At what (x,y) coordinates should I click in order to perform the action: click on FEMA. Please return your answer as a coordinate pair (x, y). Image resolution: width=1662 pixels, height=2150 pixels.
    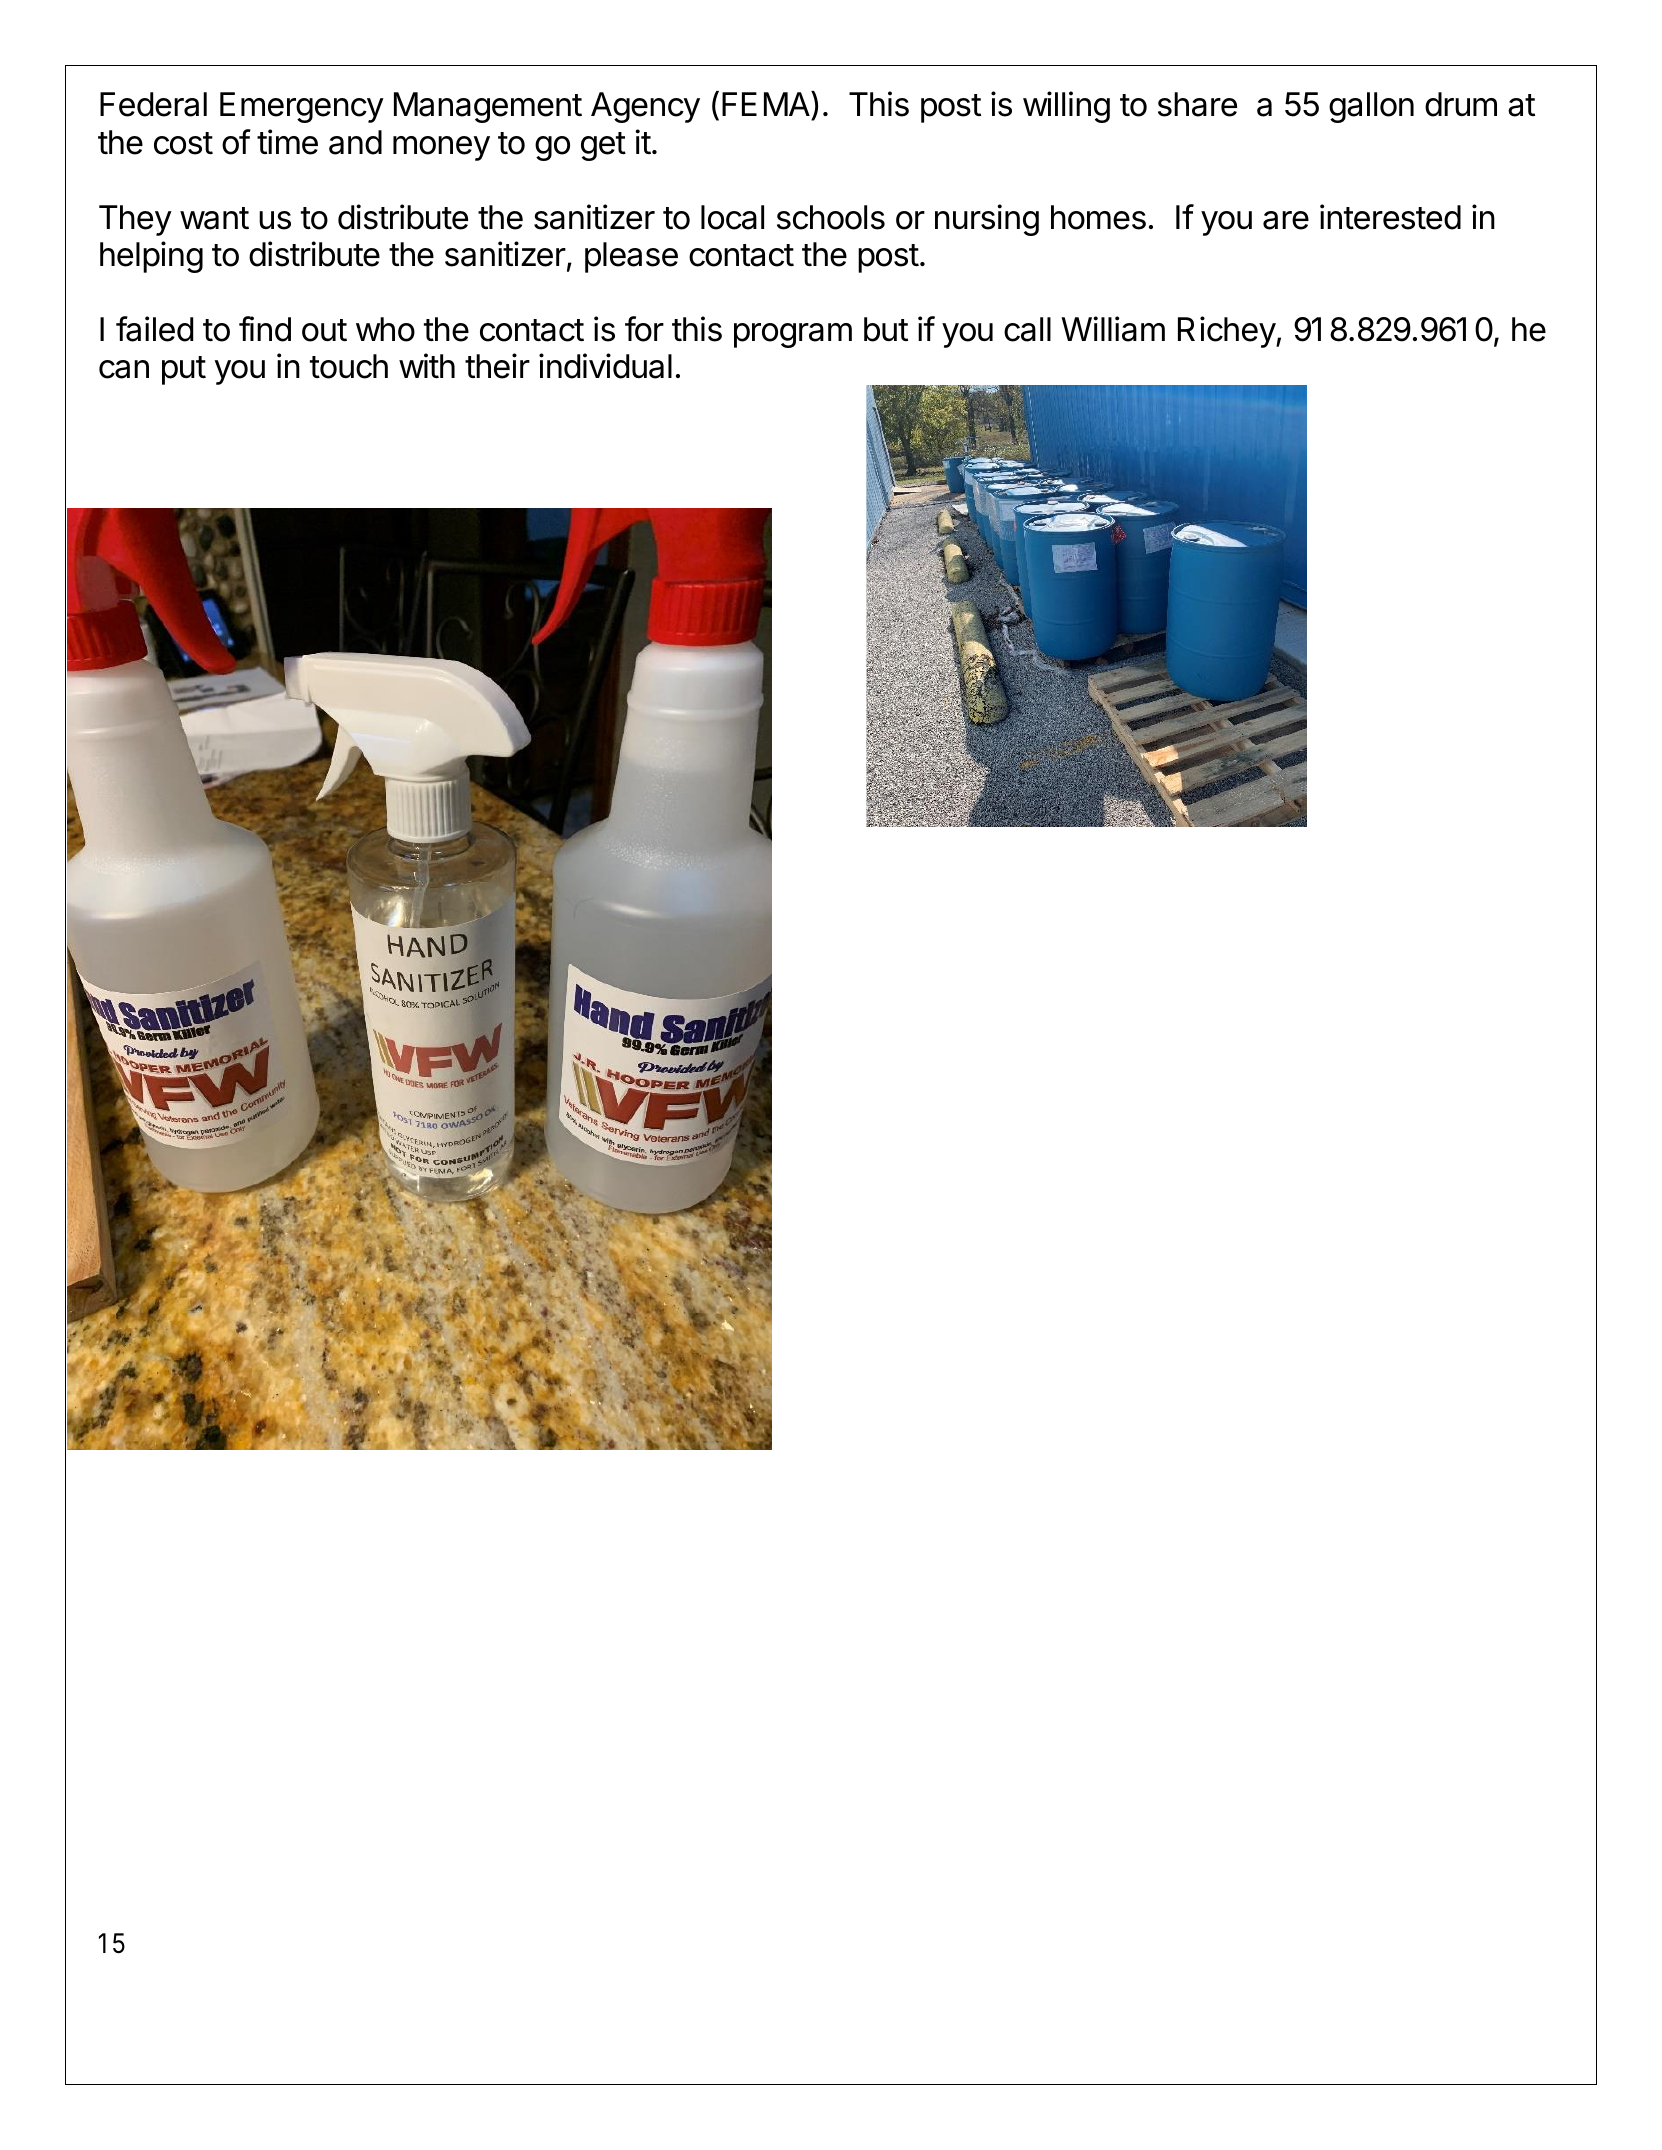
    Looking at the image, I should click on (767, 103).
